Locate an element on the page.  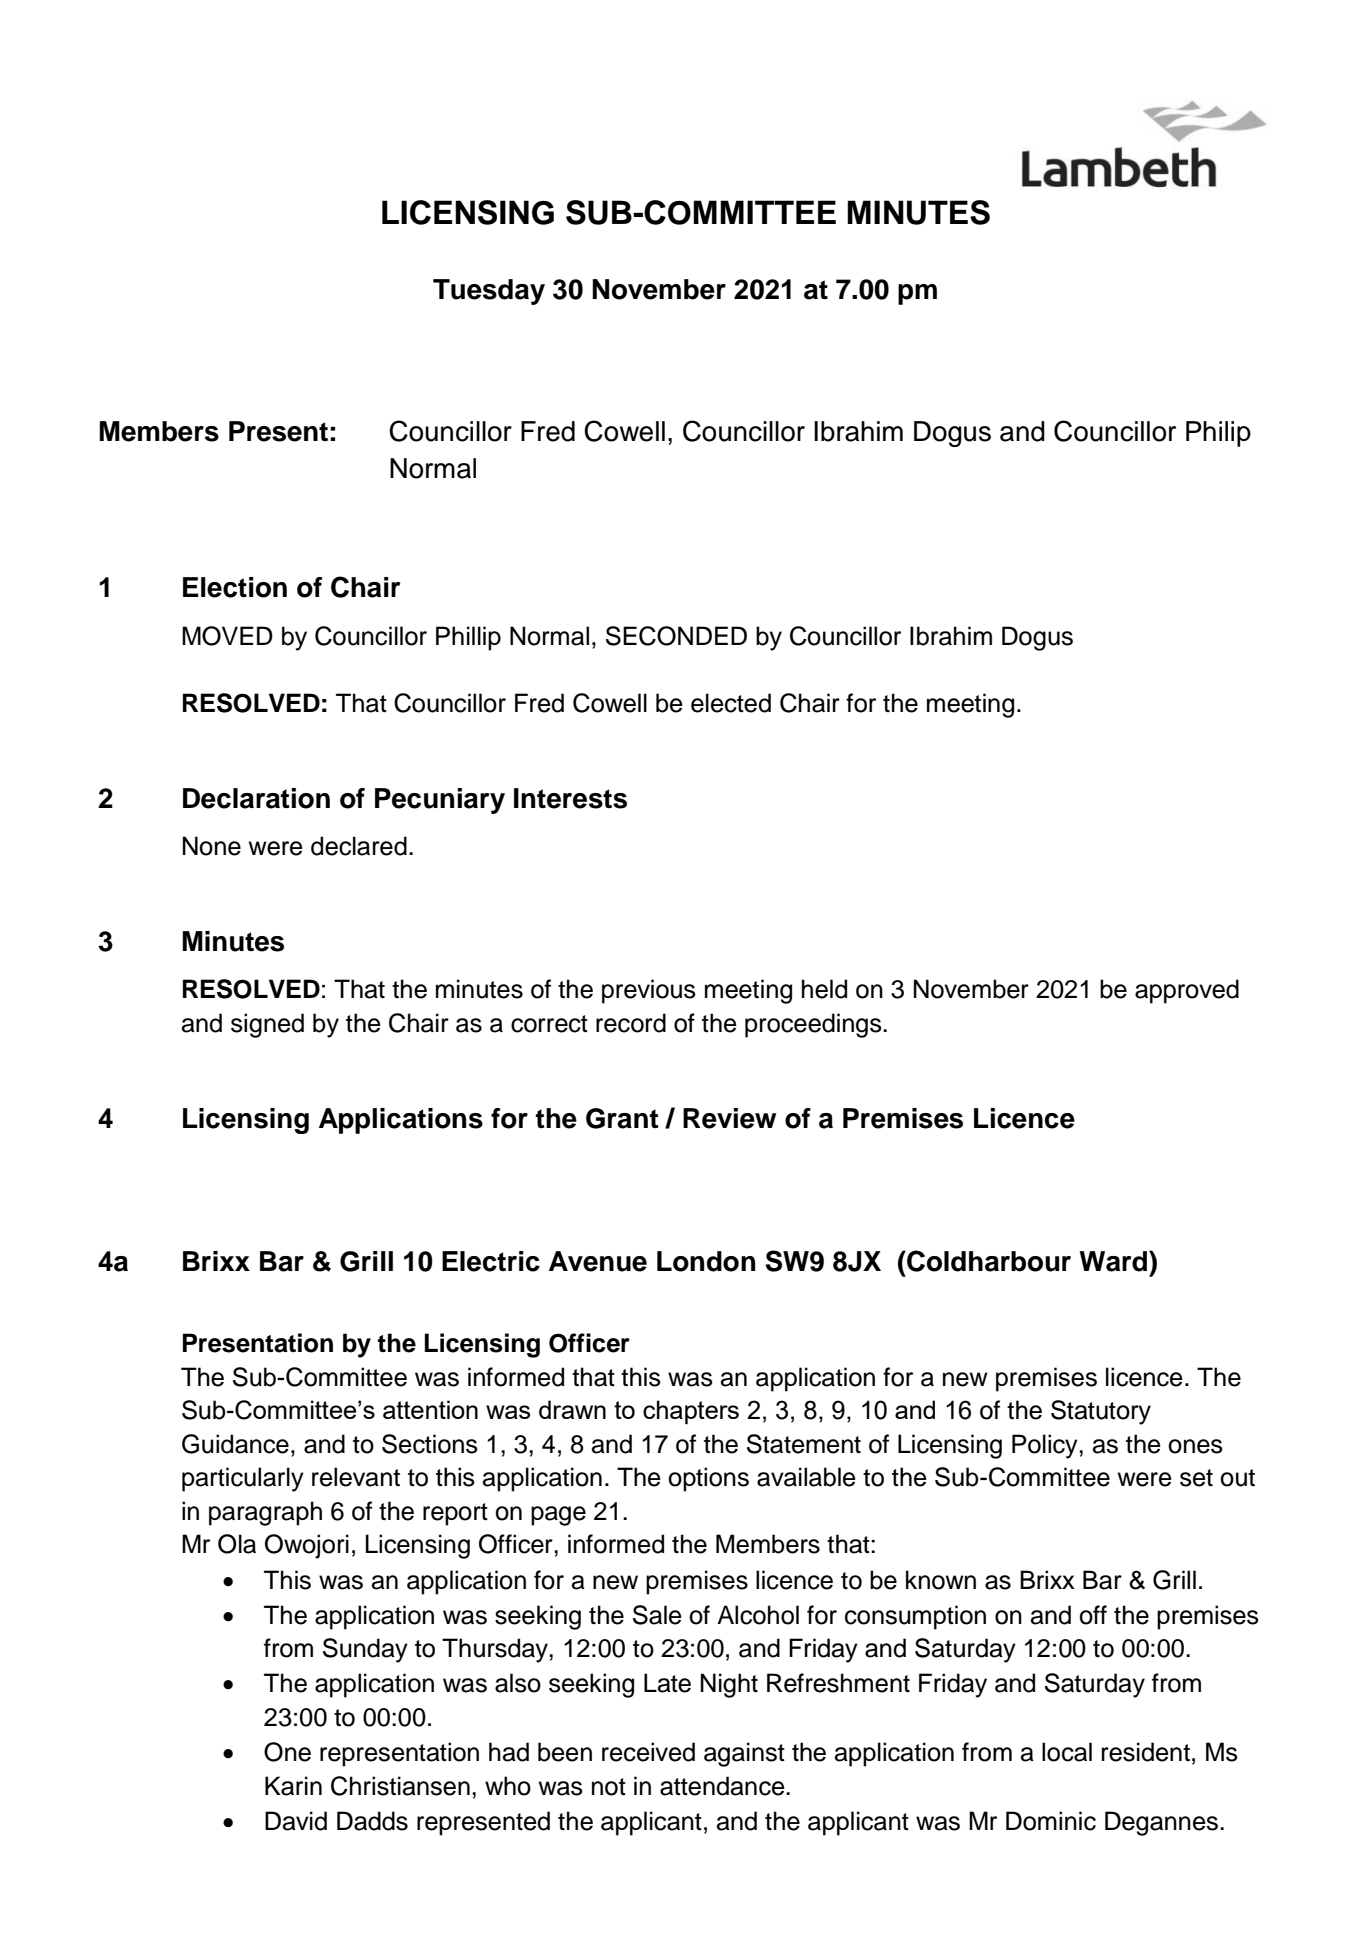
resident is located at coordinates (1146, 1752).
